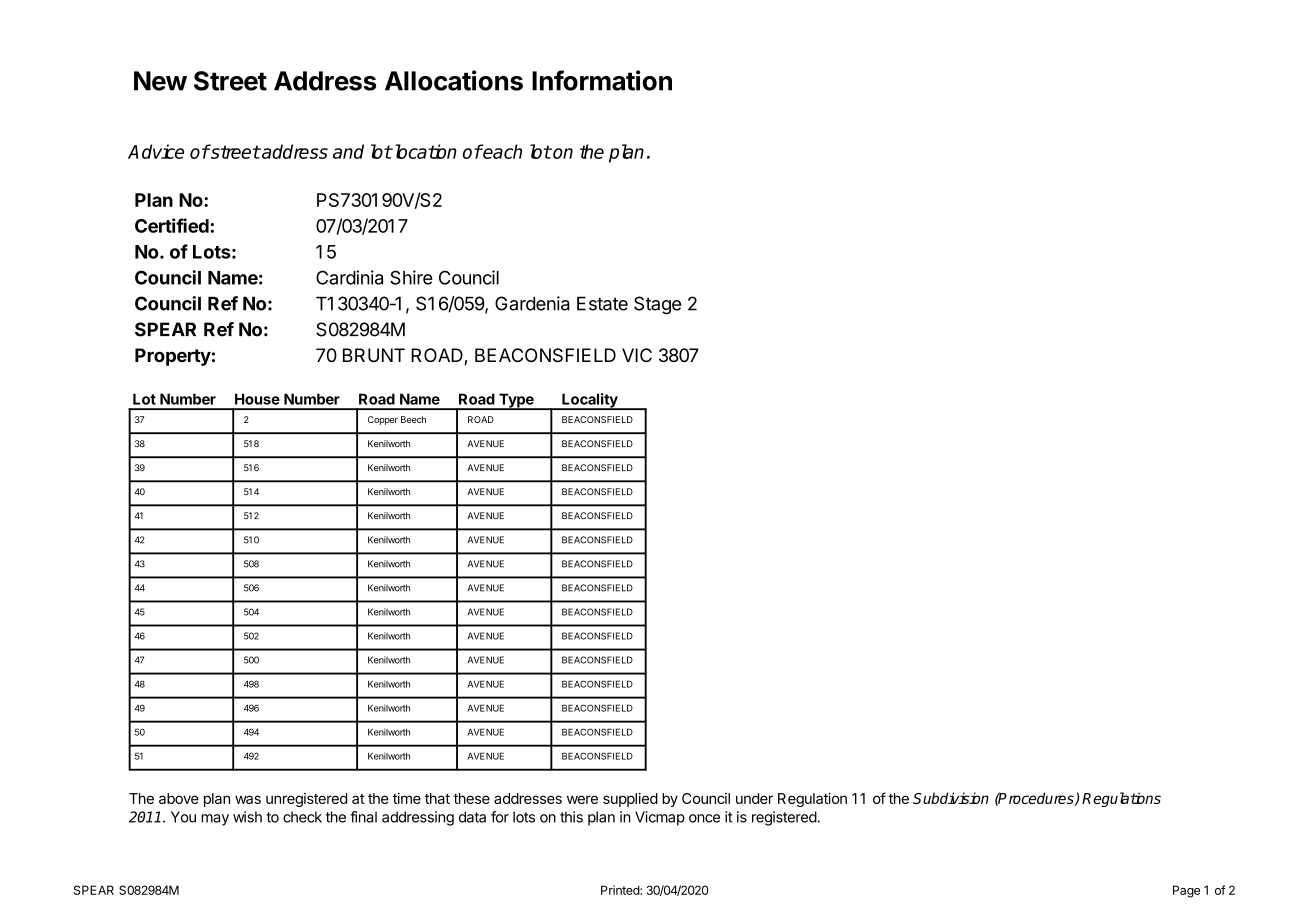  I want to click on Information, so click(602, 80).
